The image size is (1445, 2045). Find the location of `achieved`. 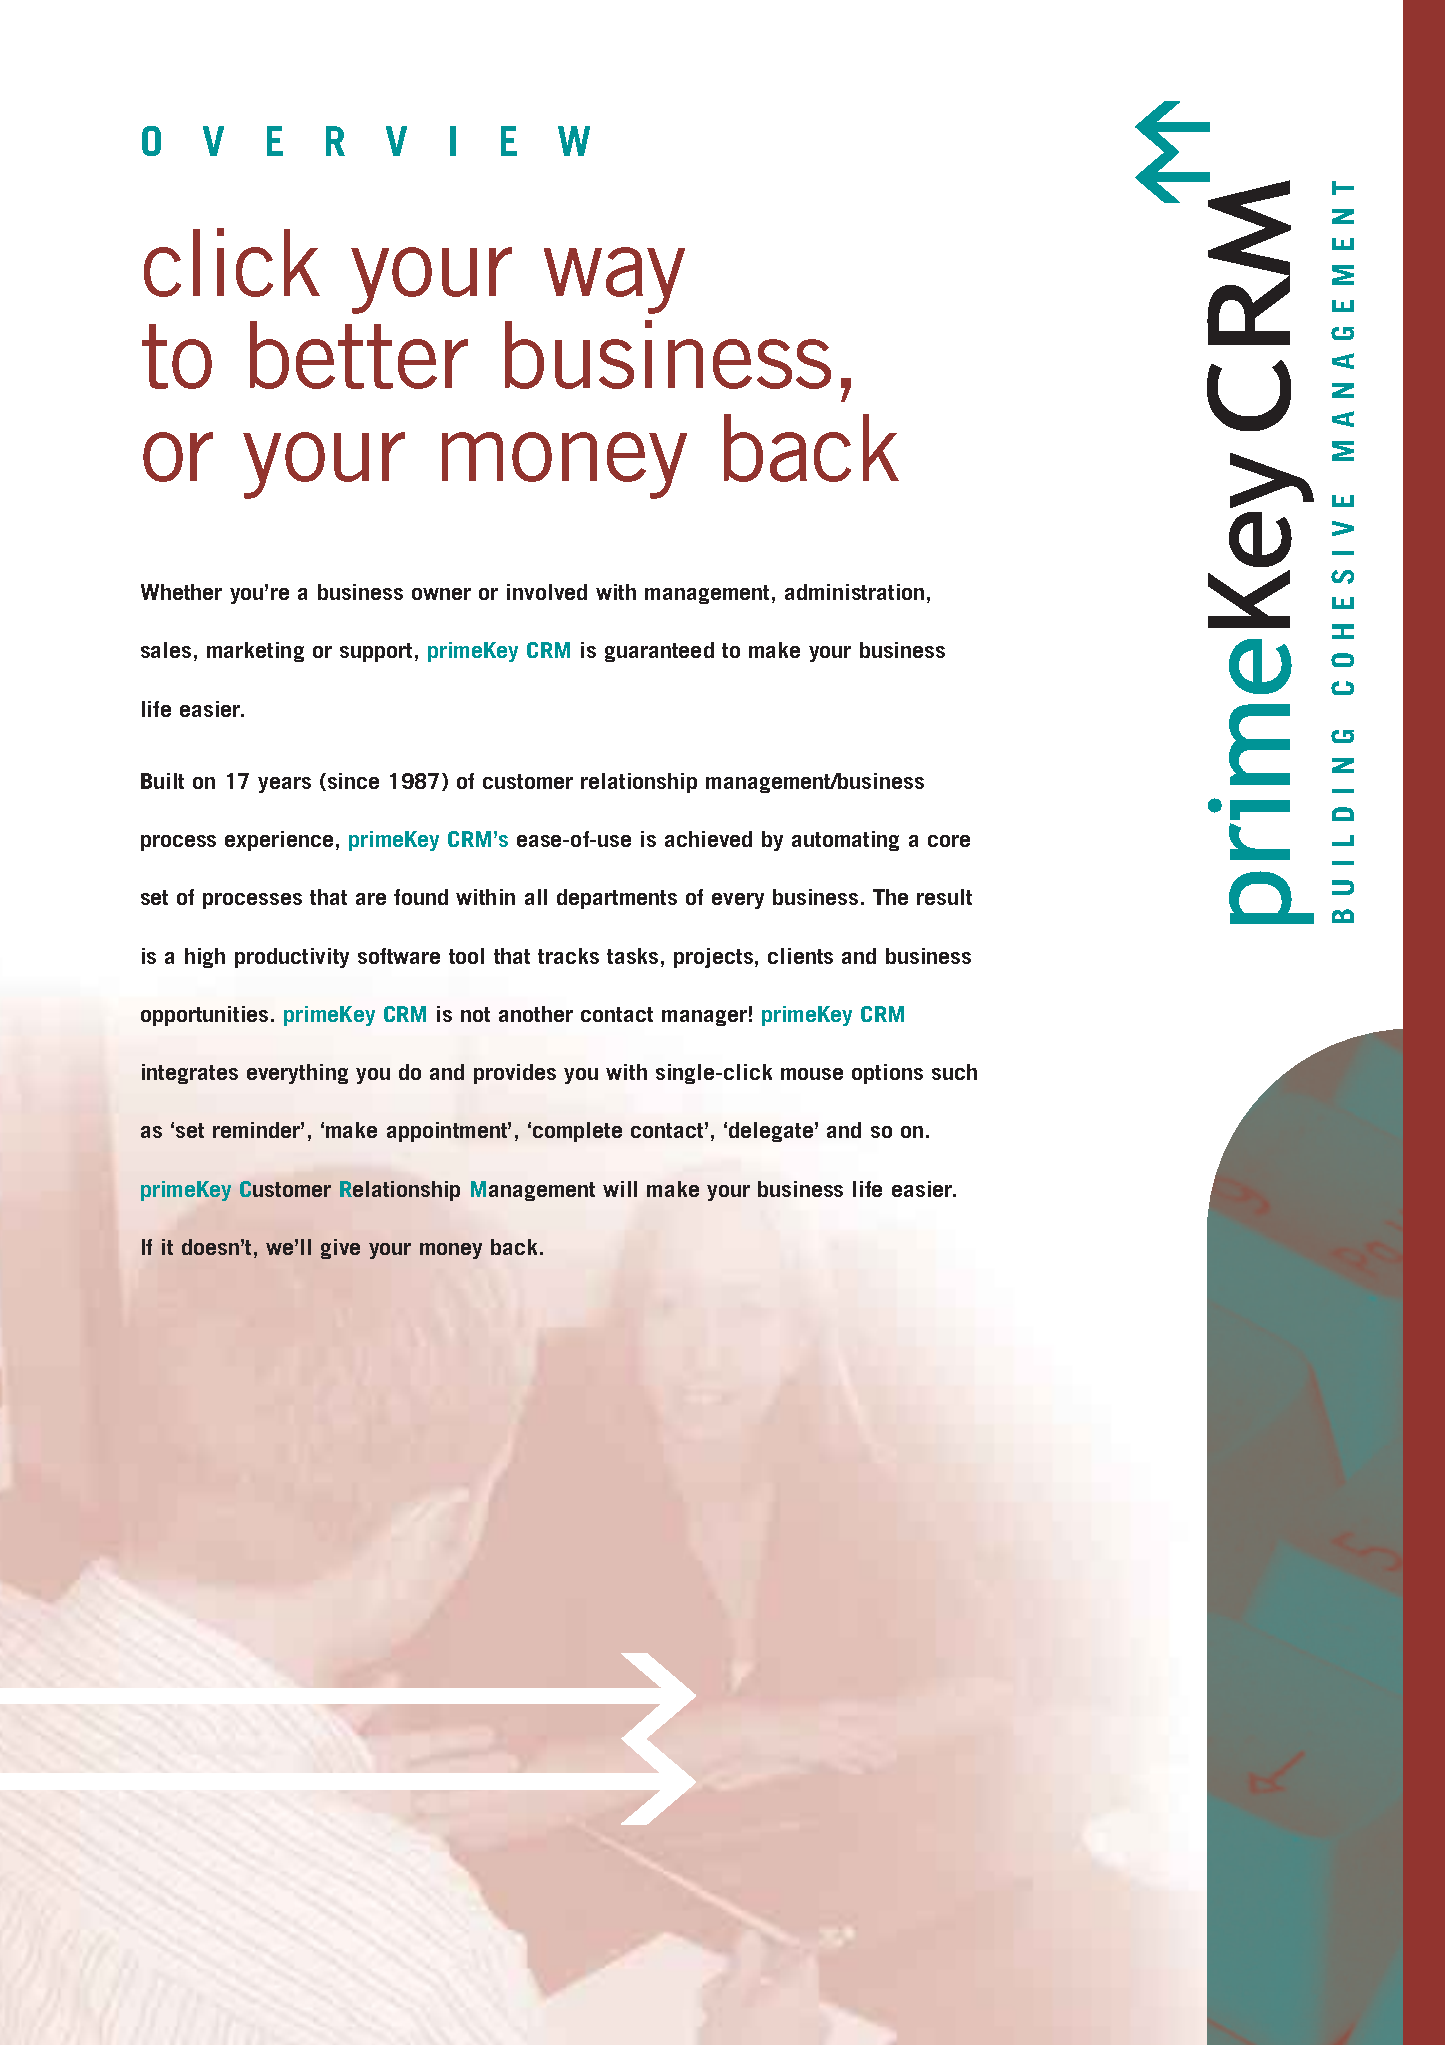

achieved is located at coordinates (708, 839).
